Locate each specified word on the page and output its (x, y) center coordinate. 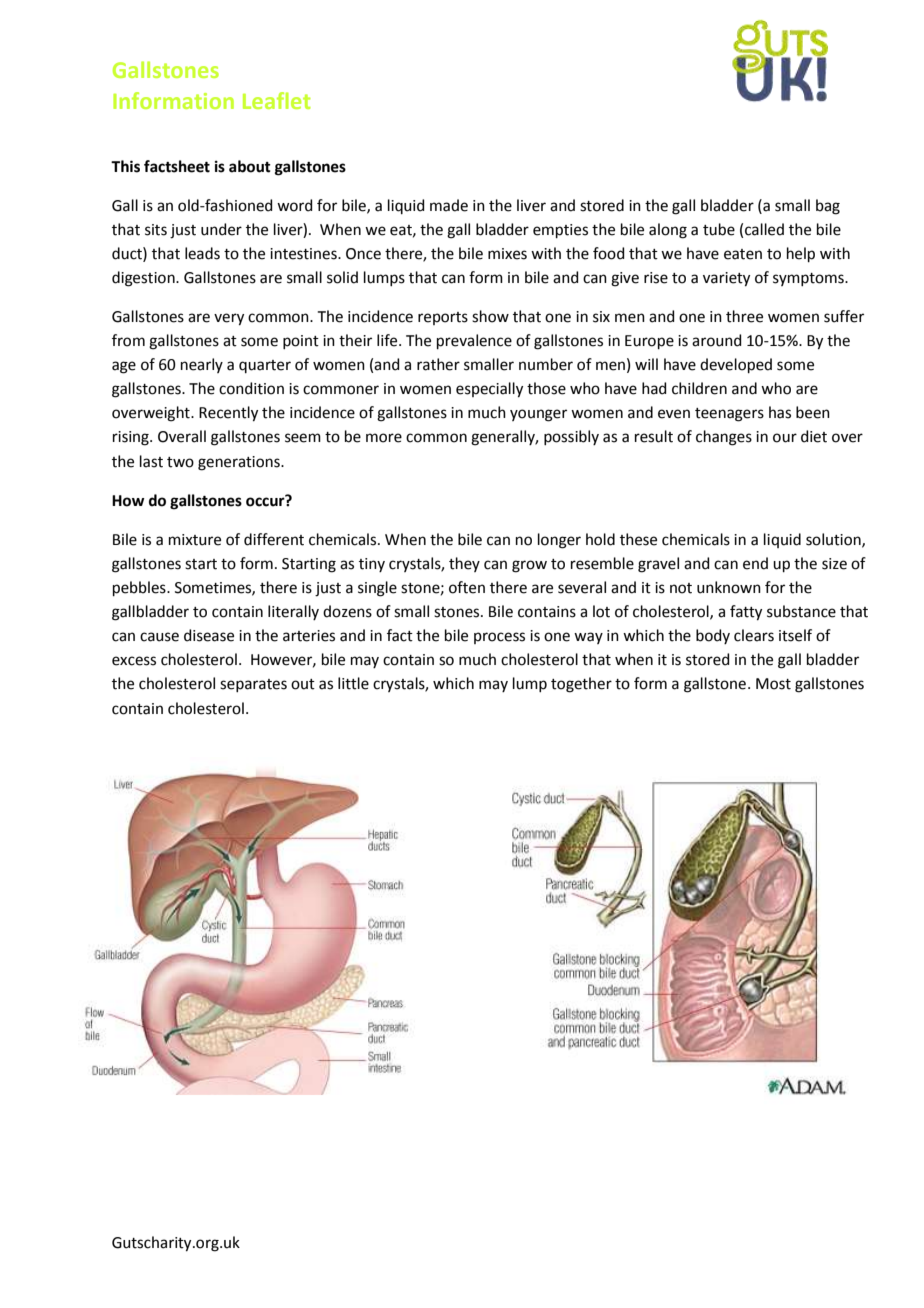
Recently (228, 414)
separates (253, 685)
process (499, 638)
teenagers (729, 415)
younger (538, 415)
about (250, 166)
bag (828, 207)
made (449, 205)
